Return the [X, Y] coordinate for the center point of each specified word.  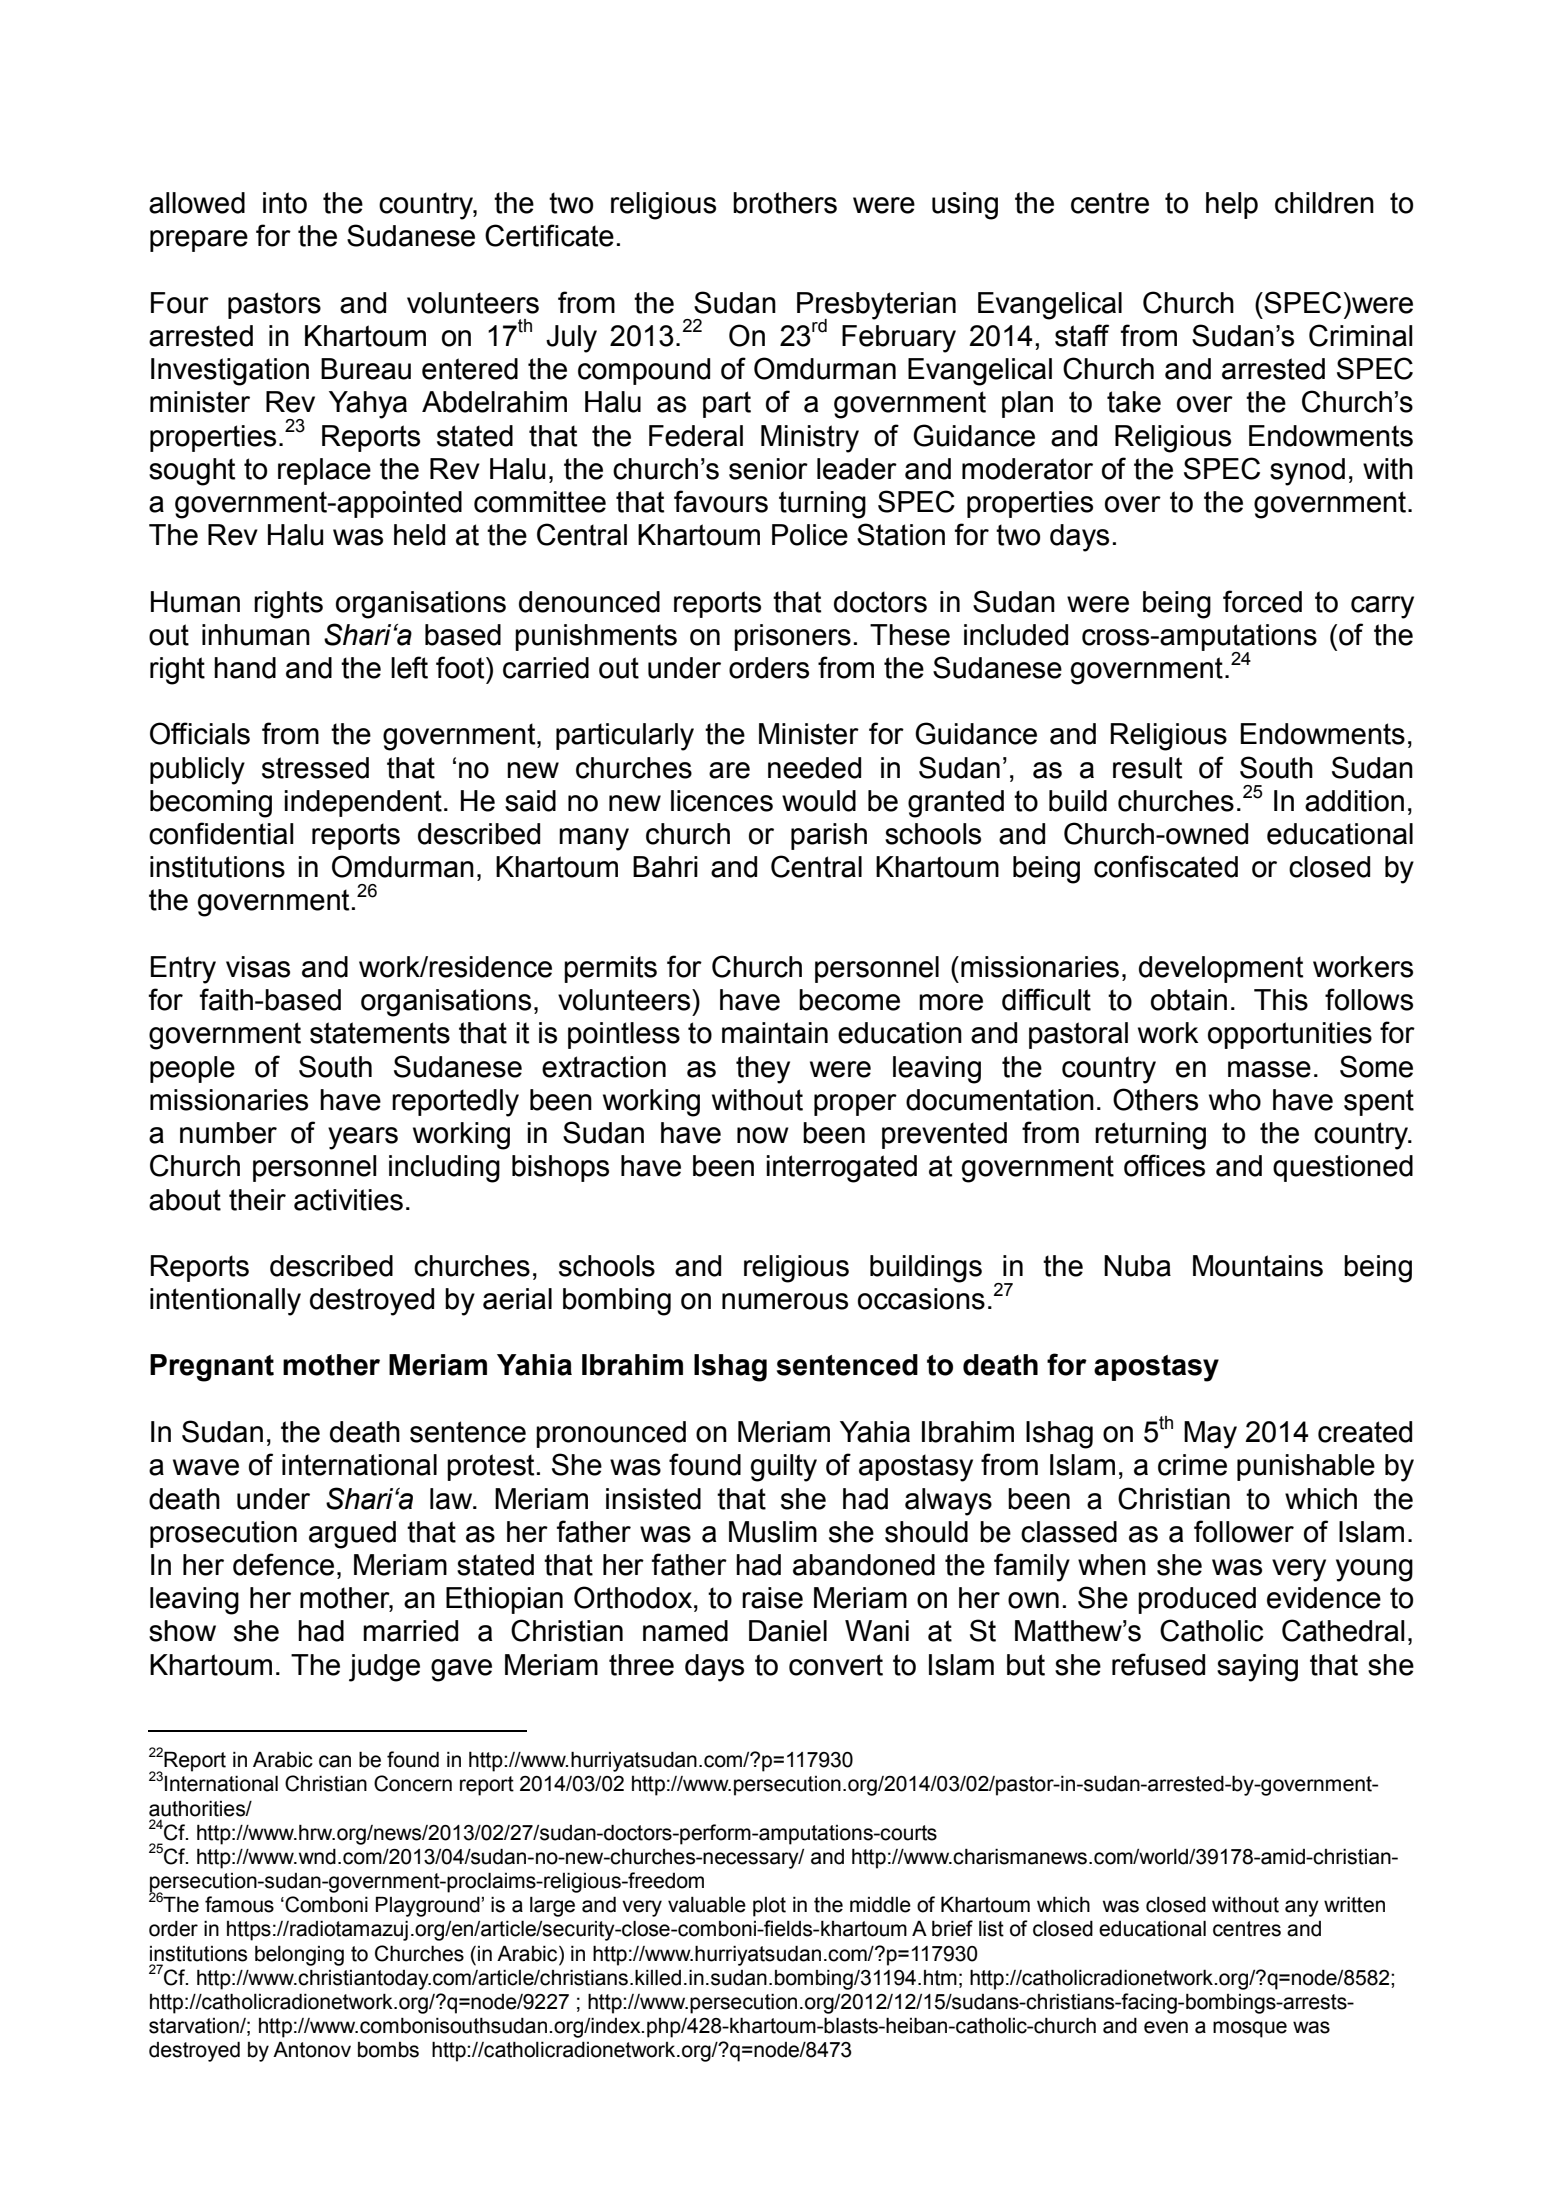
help [1232, 205]
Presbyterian [876, 306]
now [763, 1135]
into [285, 203]
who [1235, 1100]
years [363, 1138]
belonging [299, 1956]
